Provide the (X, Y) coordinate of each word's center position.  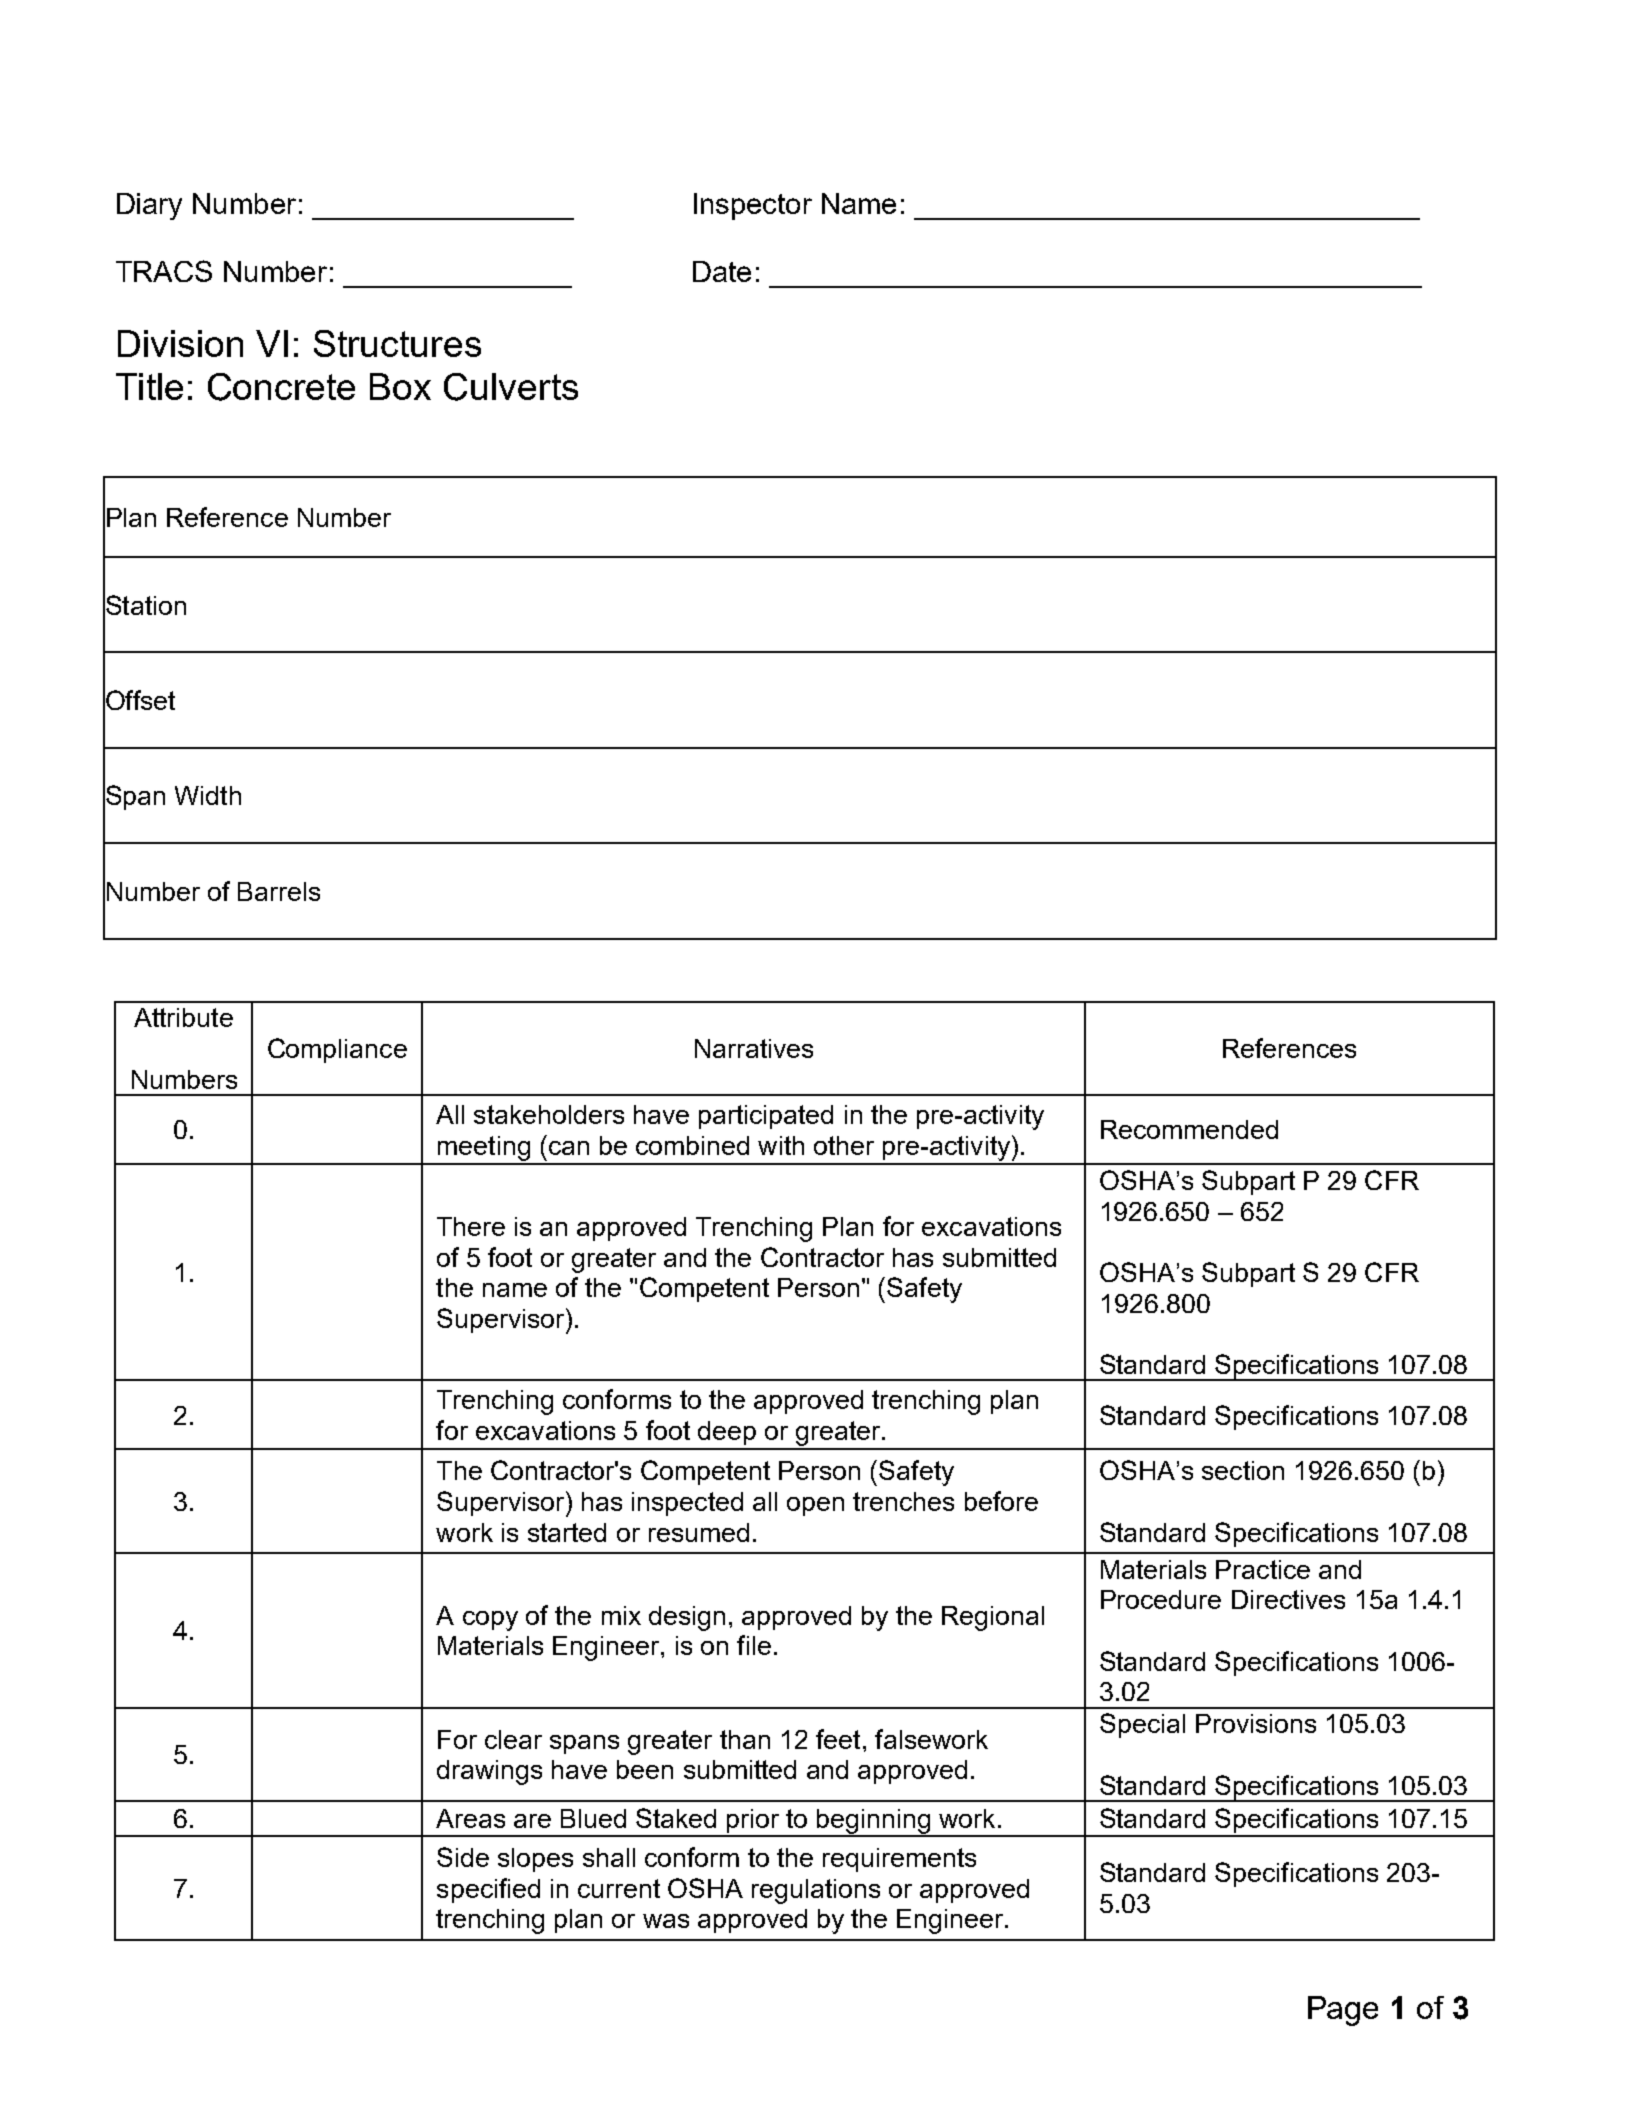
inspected (687, 1504)
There (471, 1226)
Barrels (279, 891)
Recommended (1189, 1129)
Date (722, 271)
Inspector (753, 206)
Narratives (754, 1048)
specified (488, 1890)
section (1243, 1470)
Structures (397, 343)
